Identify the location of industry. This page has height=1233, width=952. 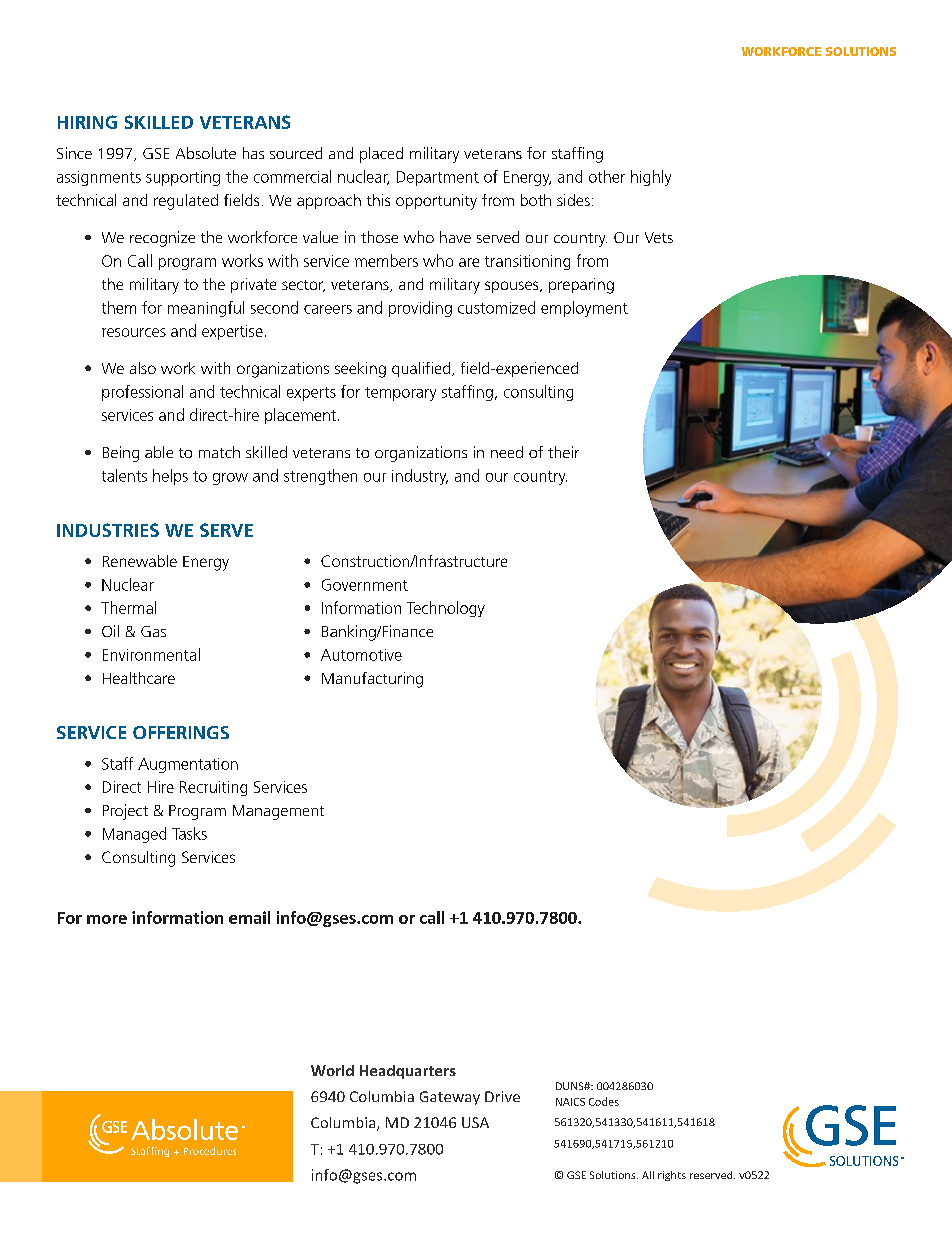
(420, 477).
